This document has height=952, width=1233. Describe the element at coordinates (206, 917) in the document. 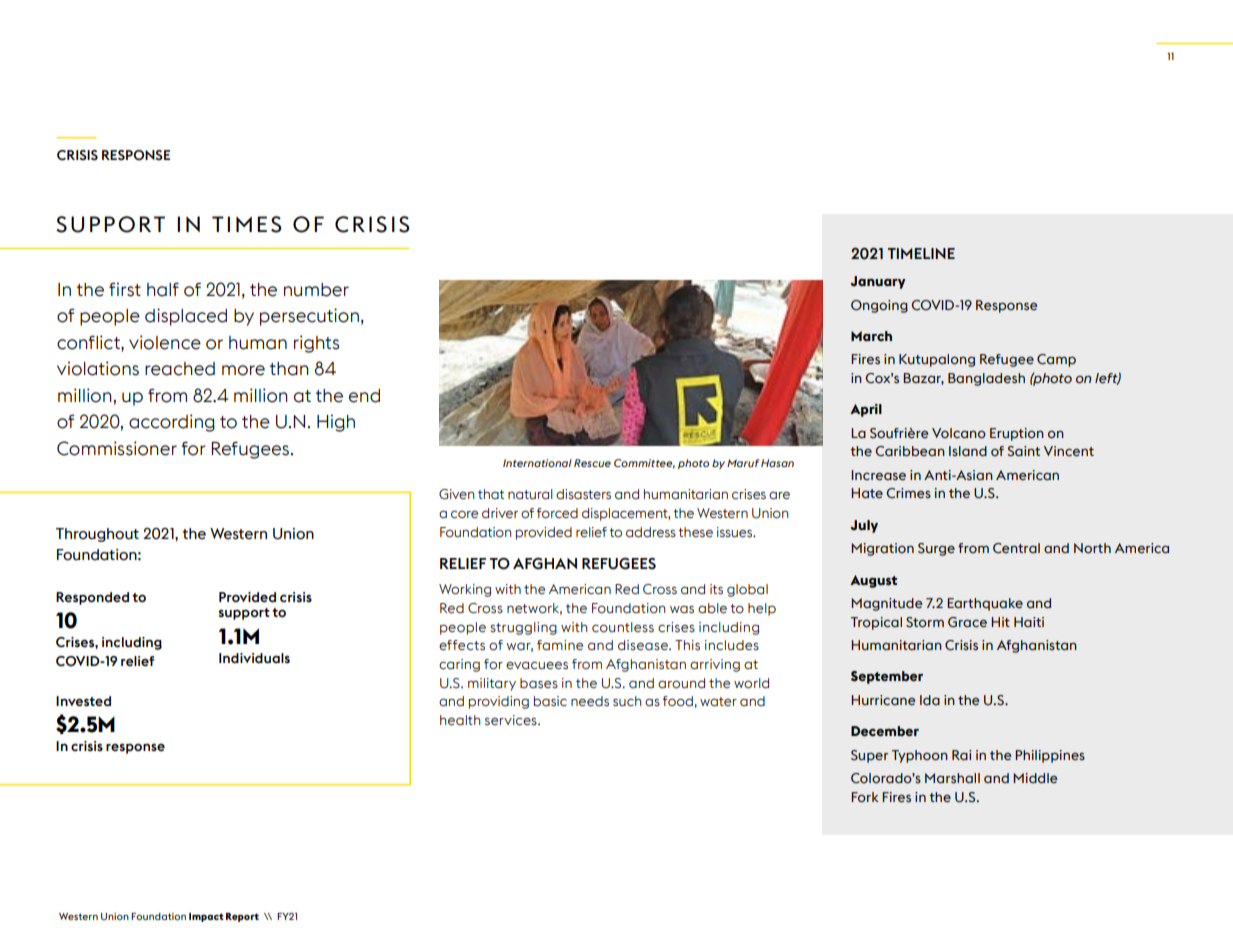

I see `Impact` at that location.
